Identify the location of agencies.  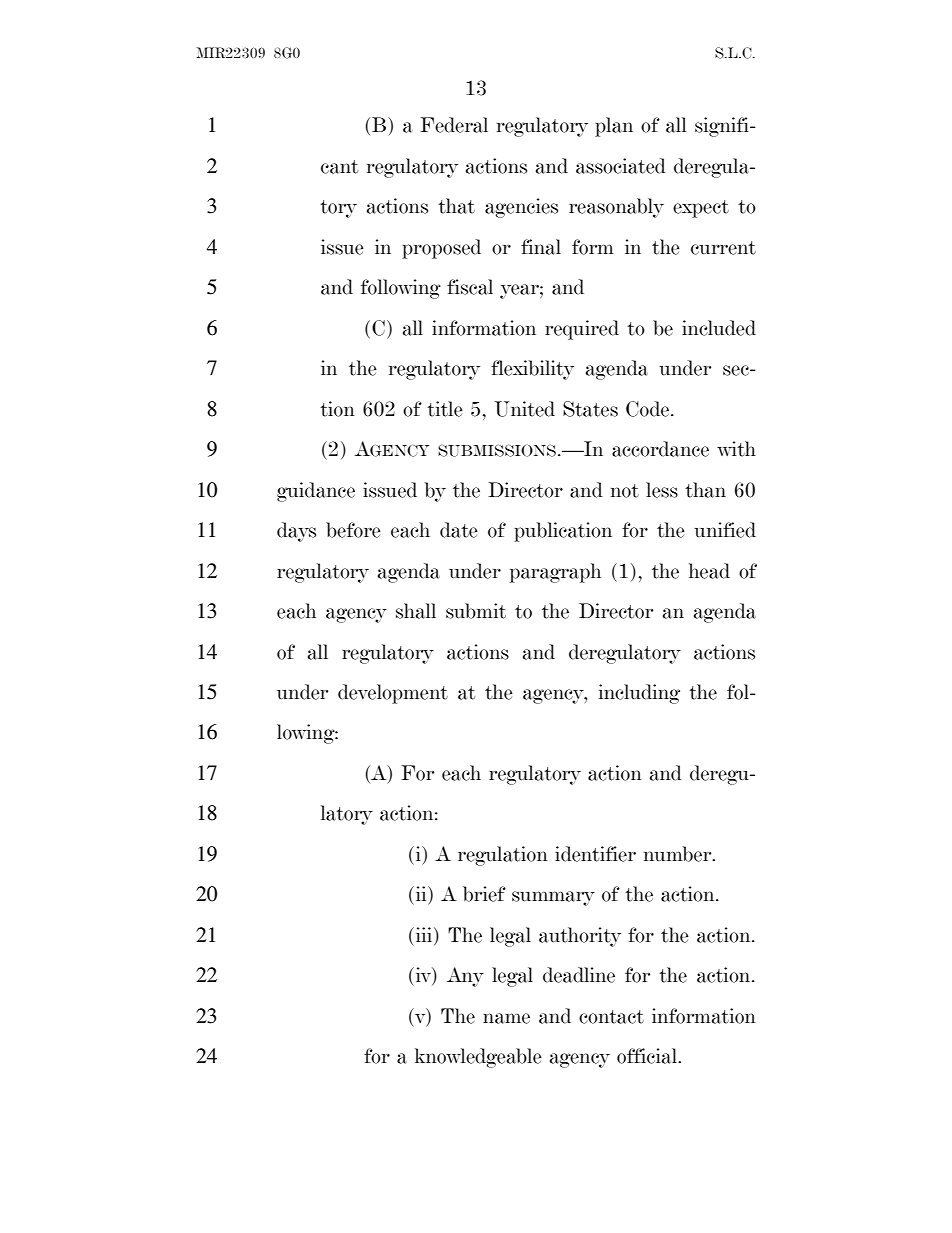
(521, 208).
